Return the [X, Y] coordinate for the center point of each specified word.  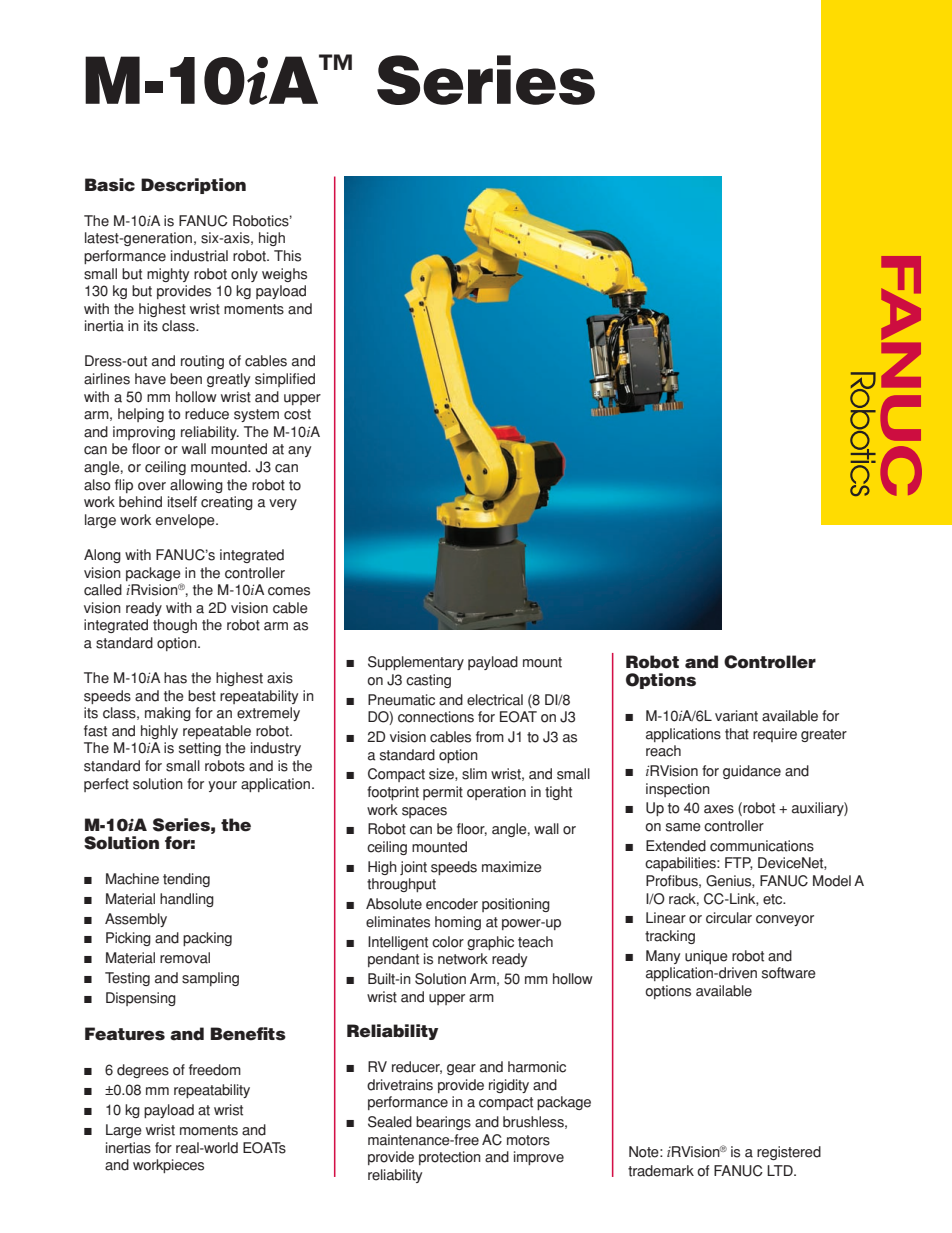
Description [193, 186]
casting [428, 681]
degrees [143, 1071]
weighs [284, 275]
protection [450, 1158]
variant [736, 716]
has [175, 678]
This [287, 256]
